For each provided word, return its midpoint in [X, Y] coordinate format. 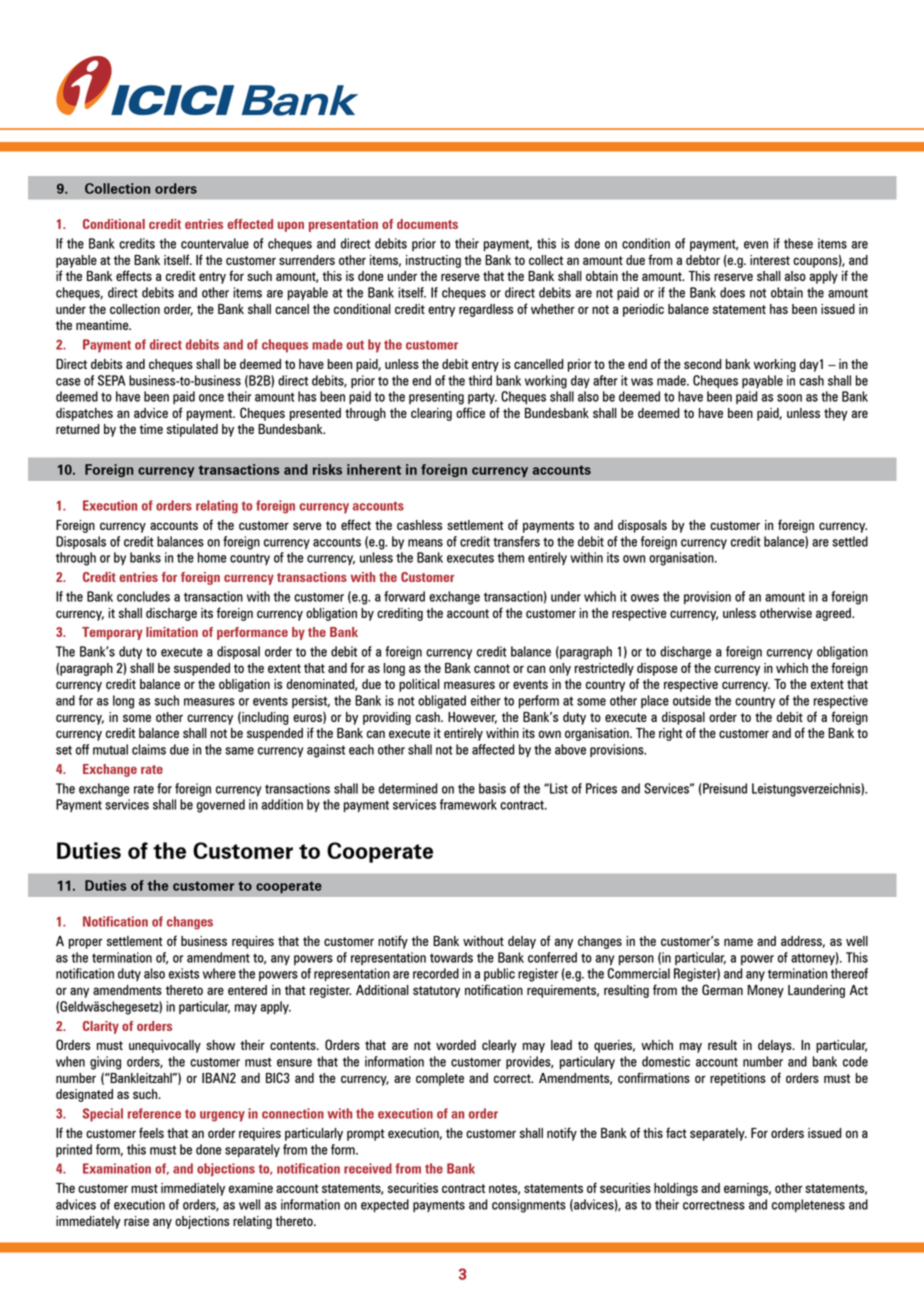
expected [385, 1205]
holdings [676, 1189]
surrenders [307, 260]
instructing [433, 261]
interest [770, 260]
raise [136, 1221]
